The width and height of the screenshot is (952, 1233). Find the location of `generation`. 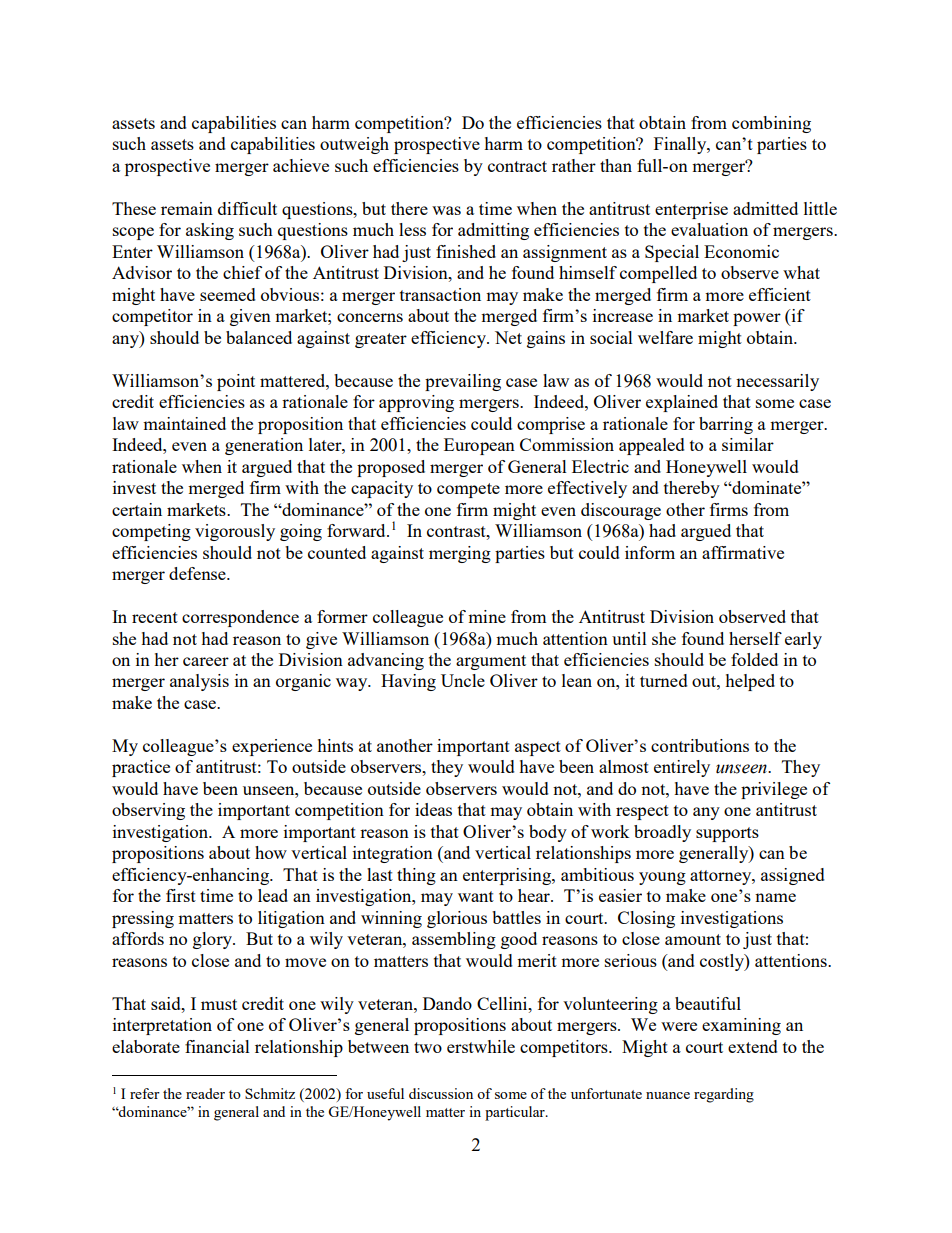

generation is located at coordinates (264, 446).
